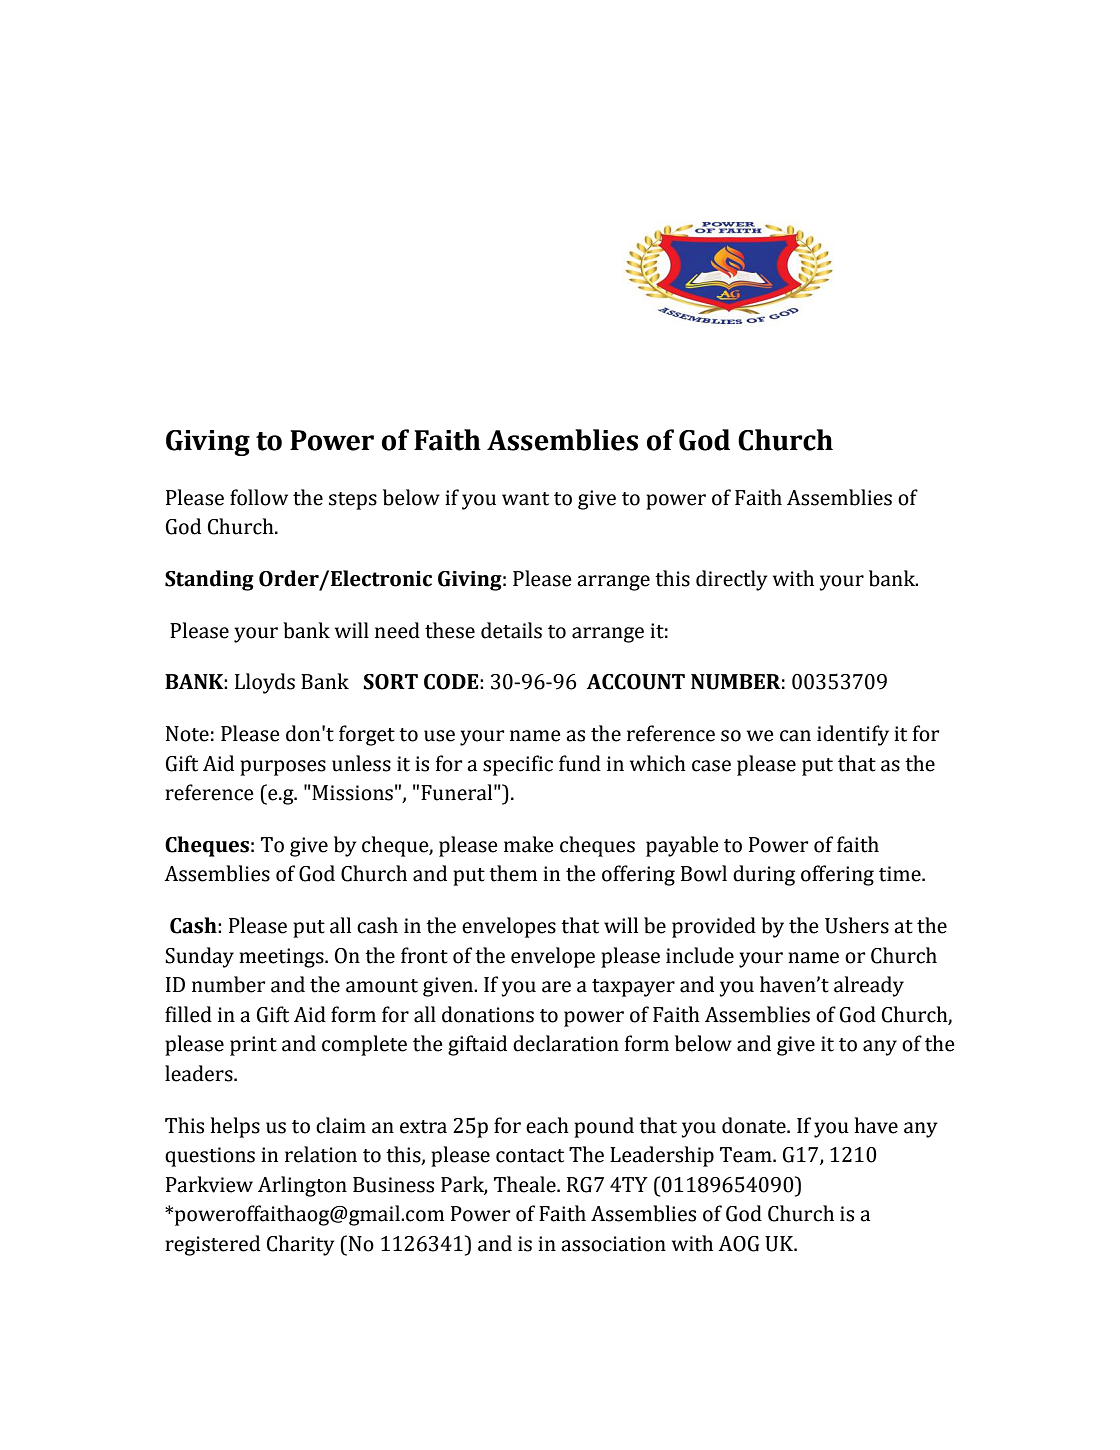  I want to click on meetings, so click(282, 958).
